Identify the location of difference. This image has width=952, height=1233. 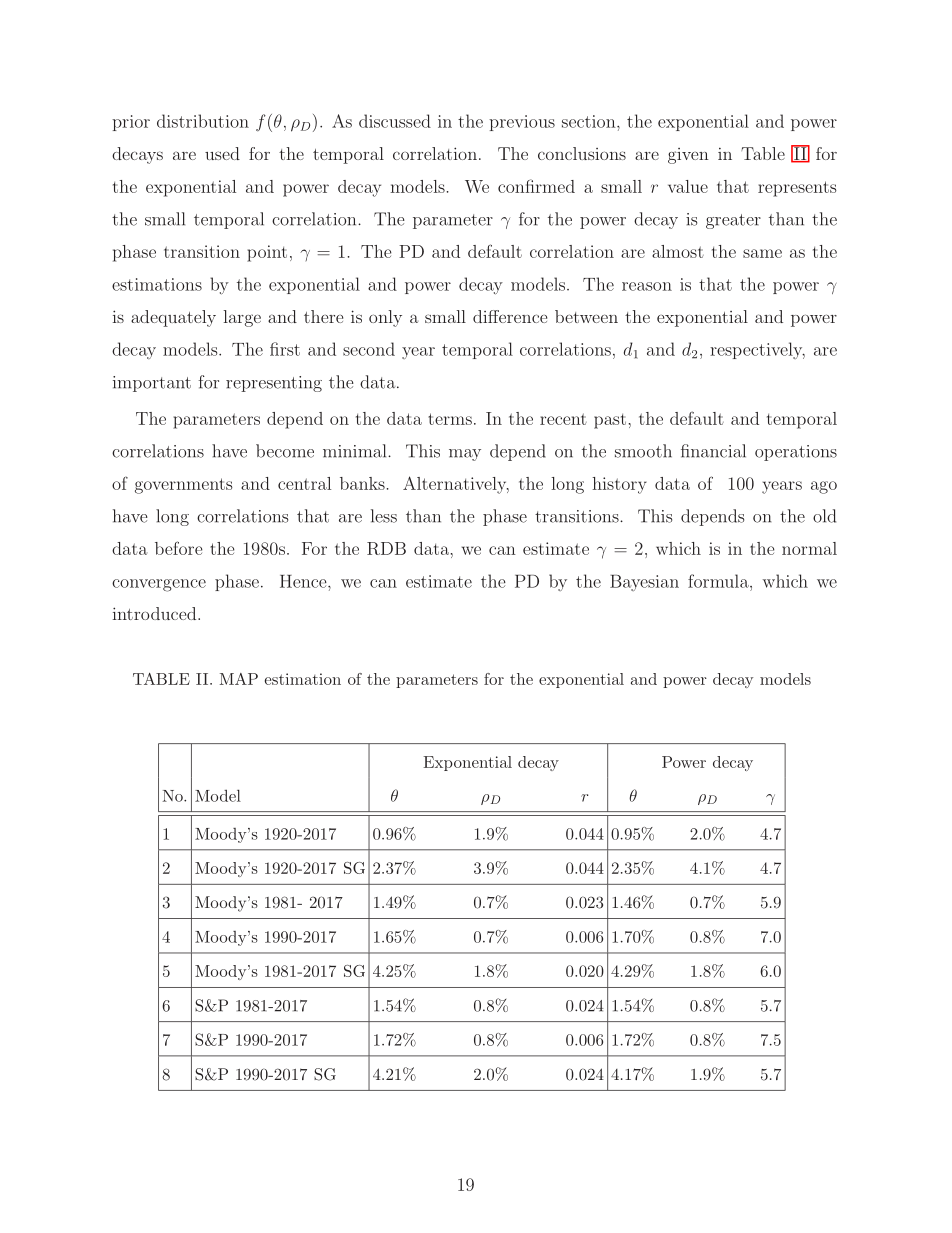
(510, 316).
